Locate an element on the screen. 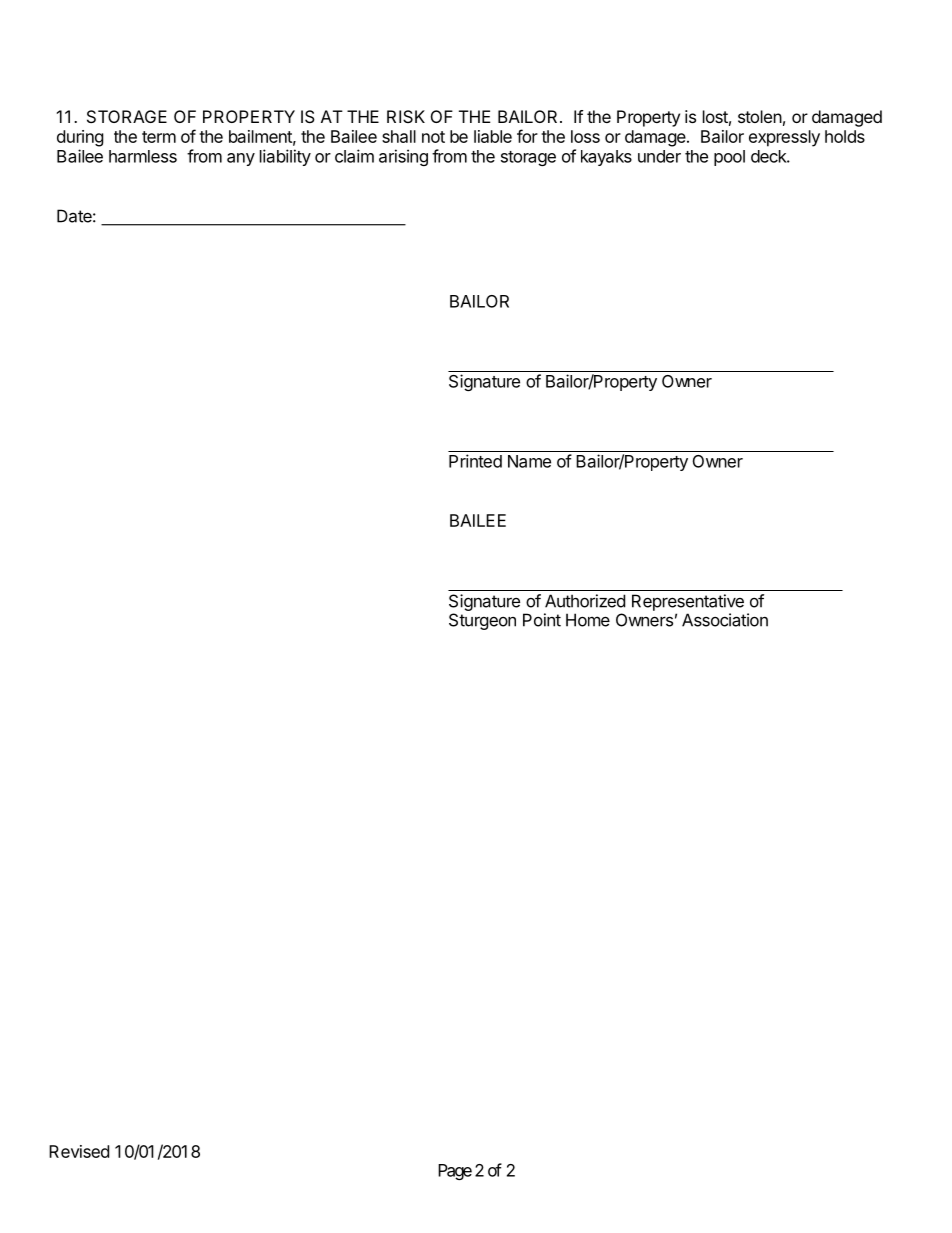  term is located at coordinates (159, 137).
